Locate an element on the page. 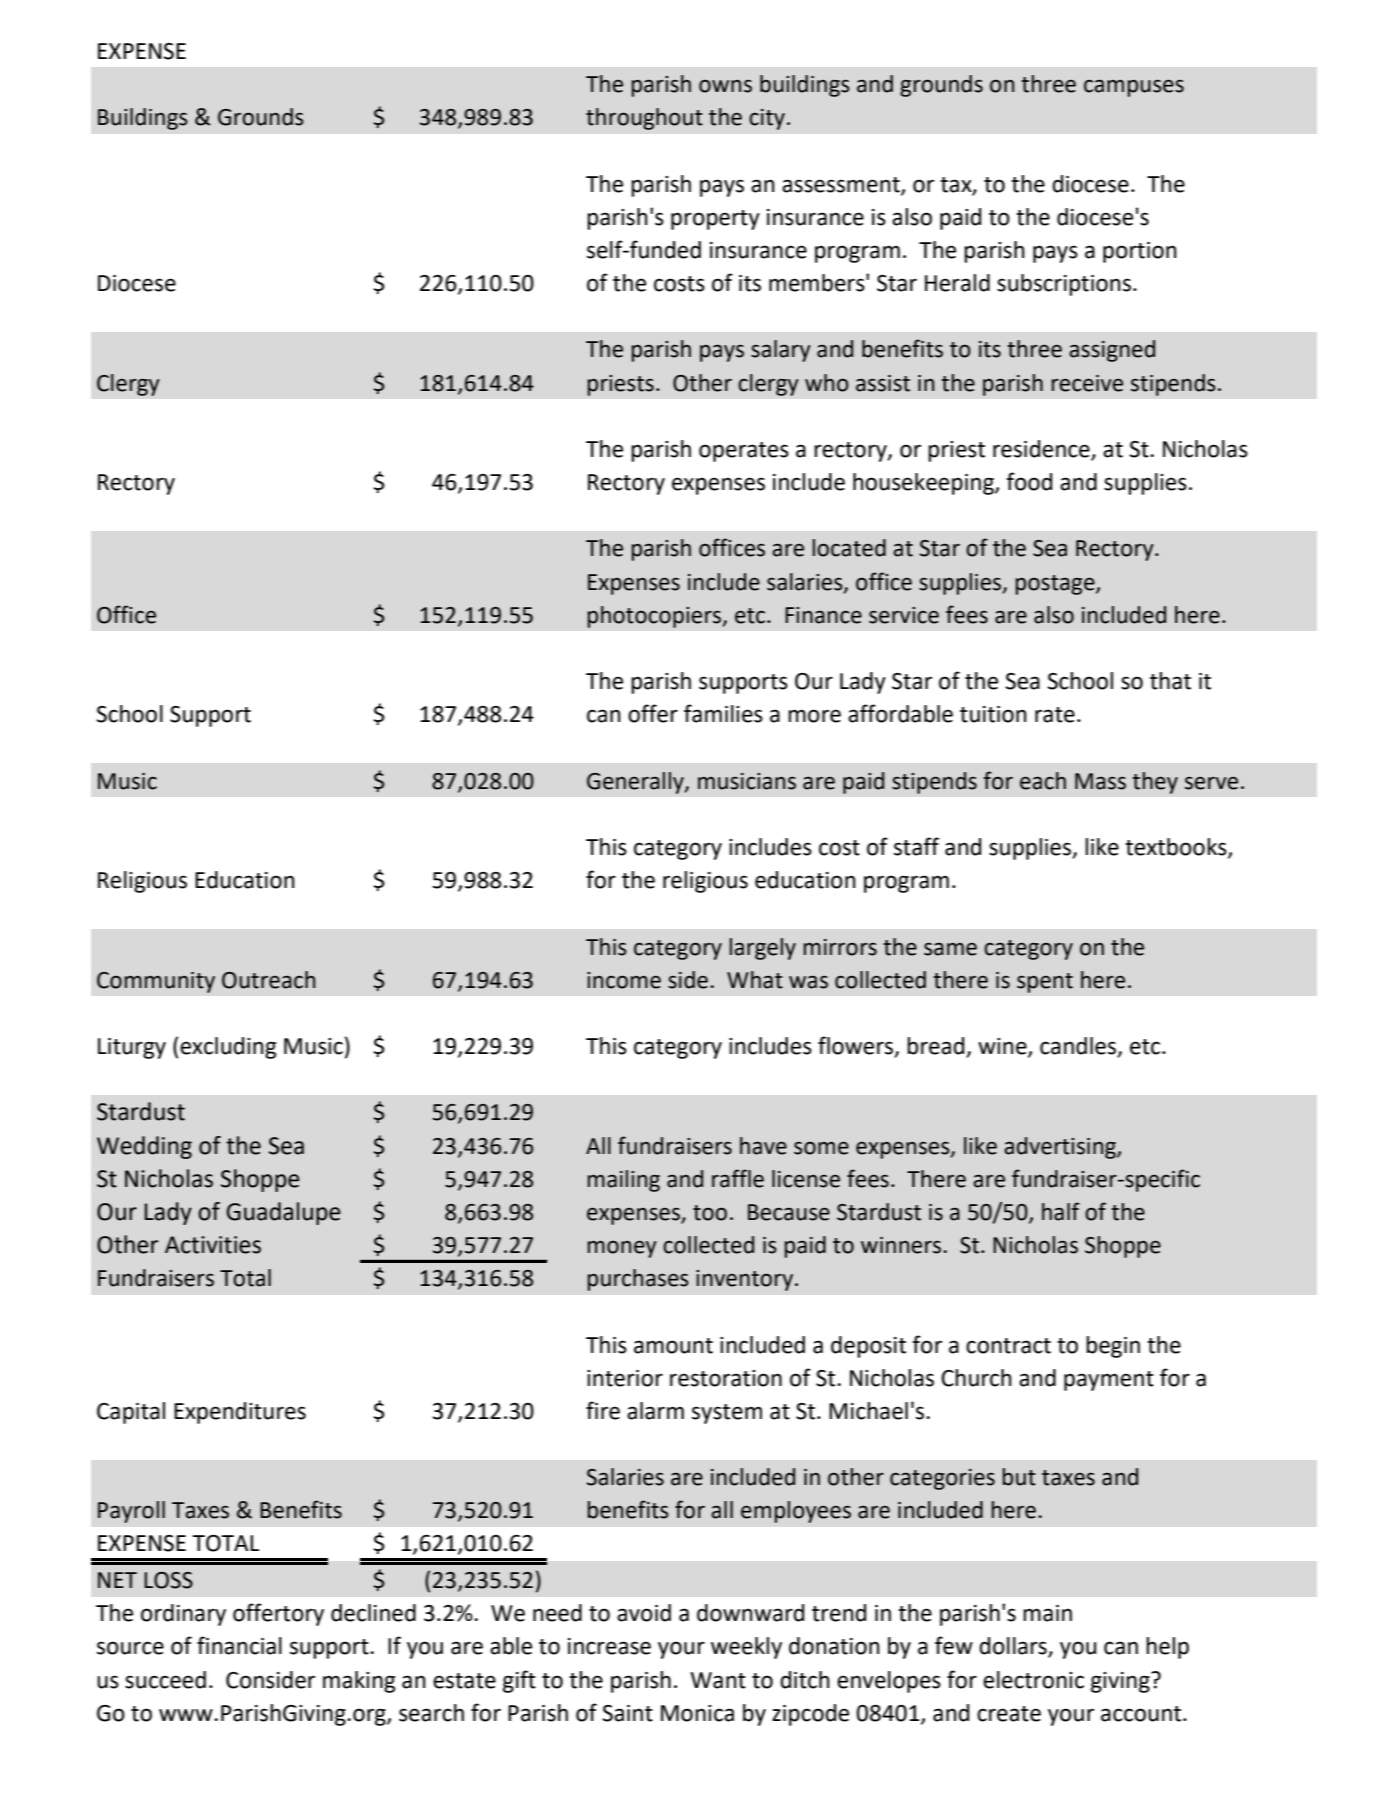  throughout is located at coordinates (644, 119).
